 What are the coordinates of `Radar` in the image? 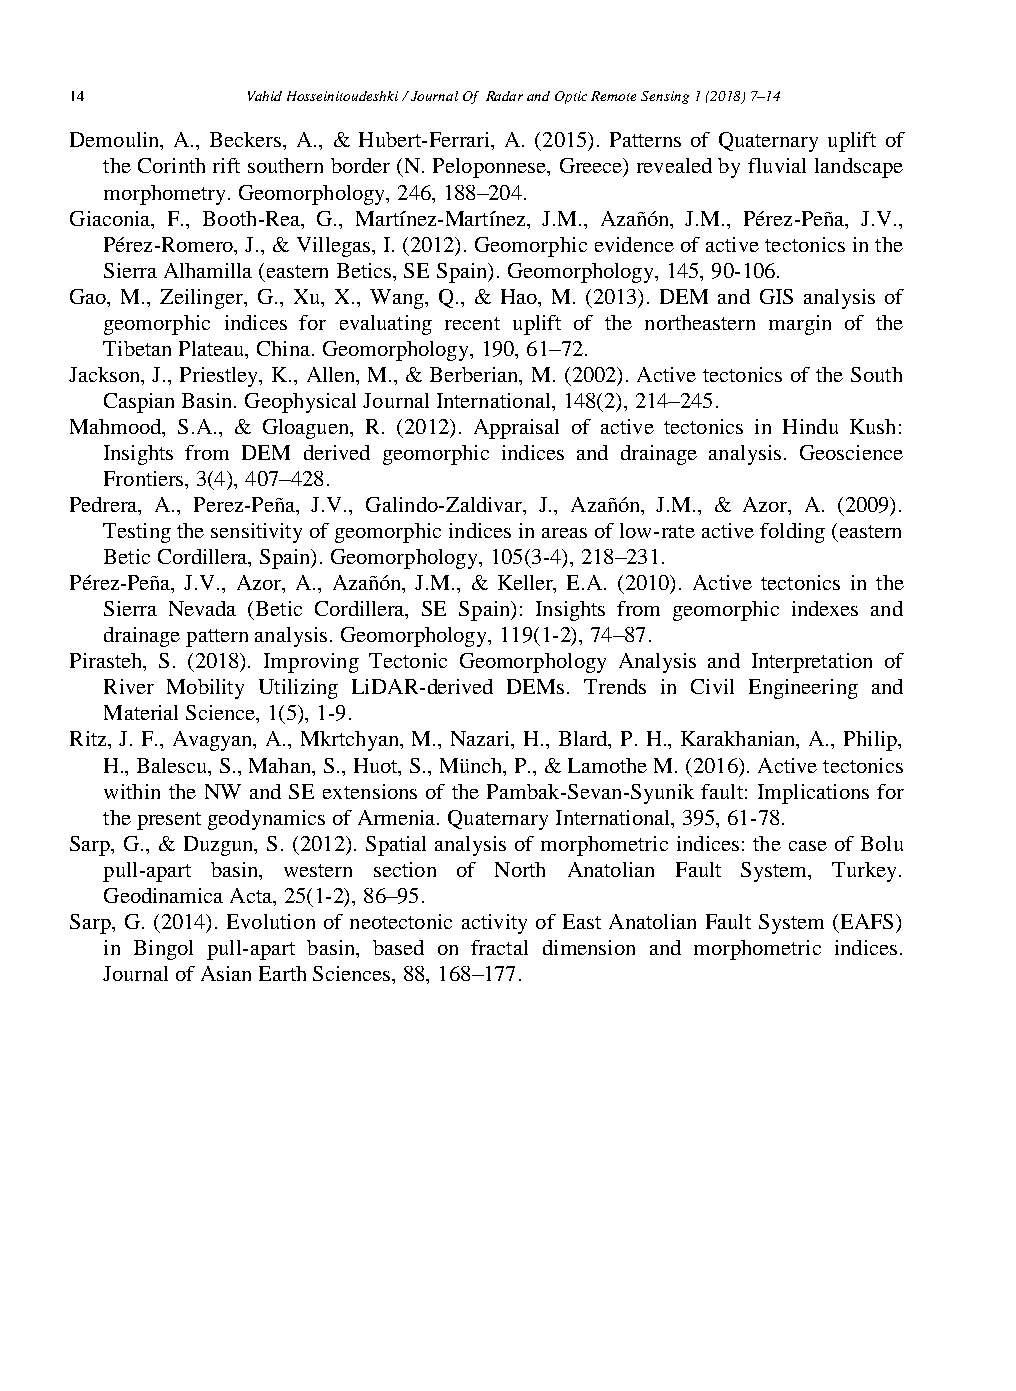 It's located at (504, 96).
